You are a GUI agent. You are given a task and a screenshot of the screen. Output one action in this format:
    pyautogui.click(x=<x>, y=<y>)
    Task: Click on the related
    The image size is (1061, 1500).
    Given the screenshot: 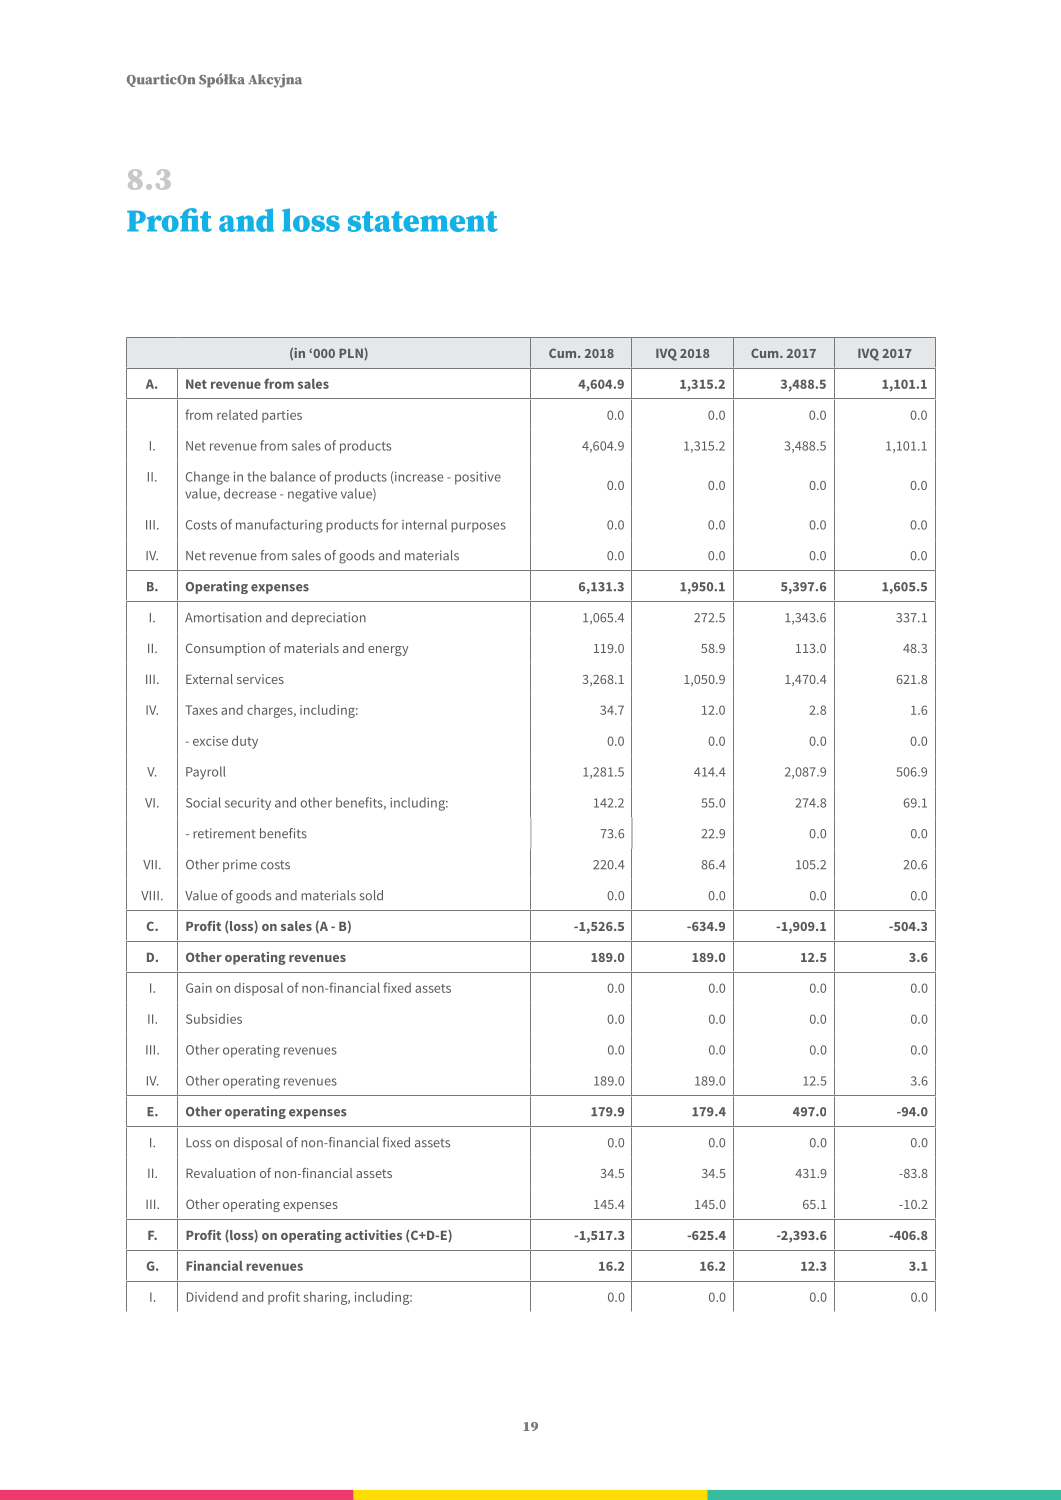 What is the action you would take?
    pyautogui.click(x=237, y=414)
